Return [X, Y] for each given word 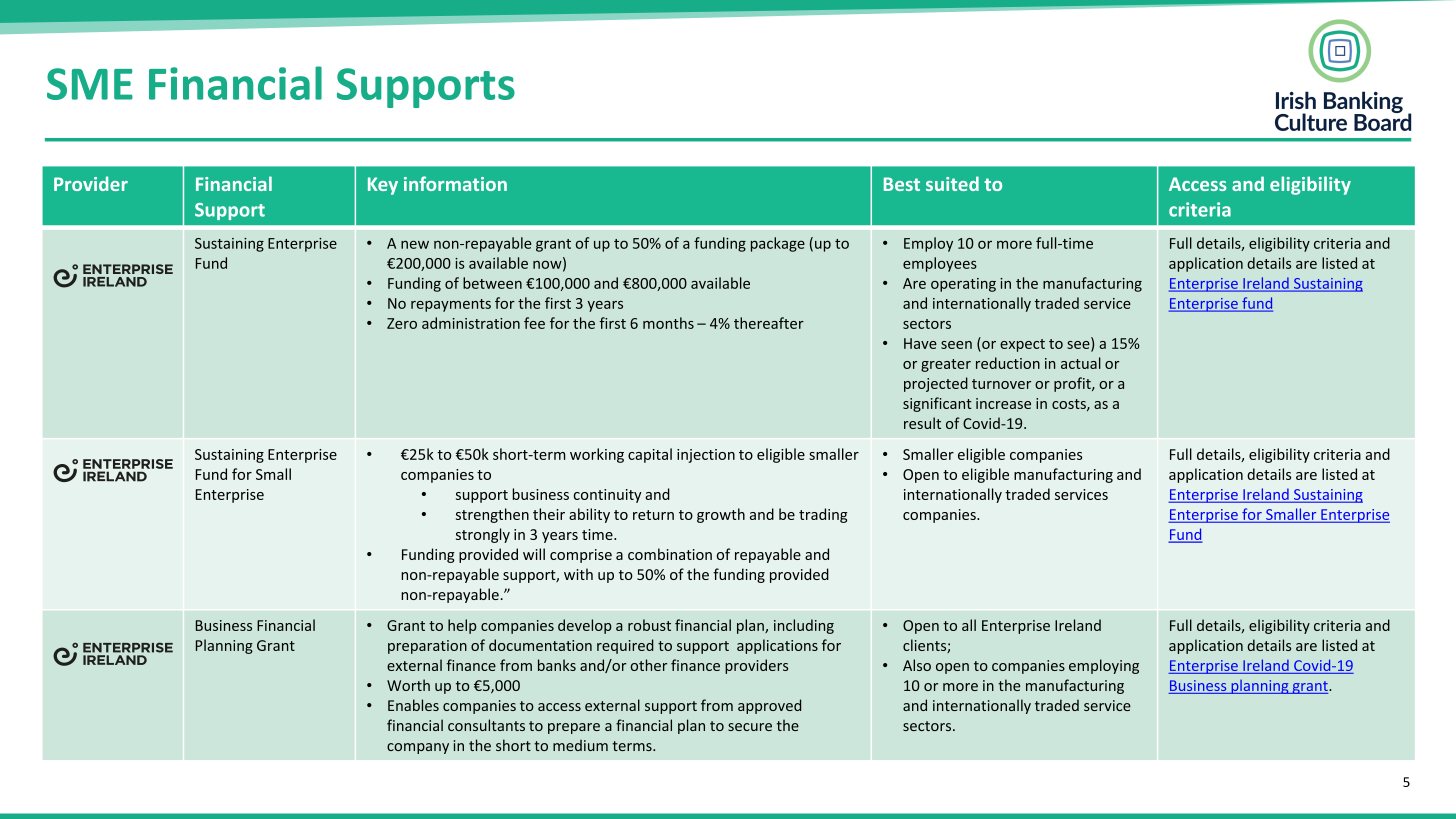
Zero [402, 323]
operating [963, 285]
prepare [574, 728]
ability [589, 515]
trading [823, 515]
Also [917, 665]
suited [952, 183]
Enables [413, 705]
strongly [483, 535]
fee [534, 323]
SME [90, 84]
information [455, 183]
